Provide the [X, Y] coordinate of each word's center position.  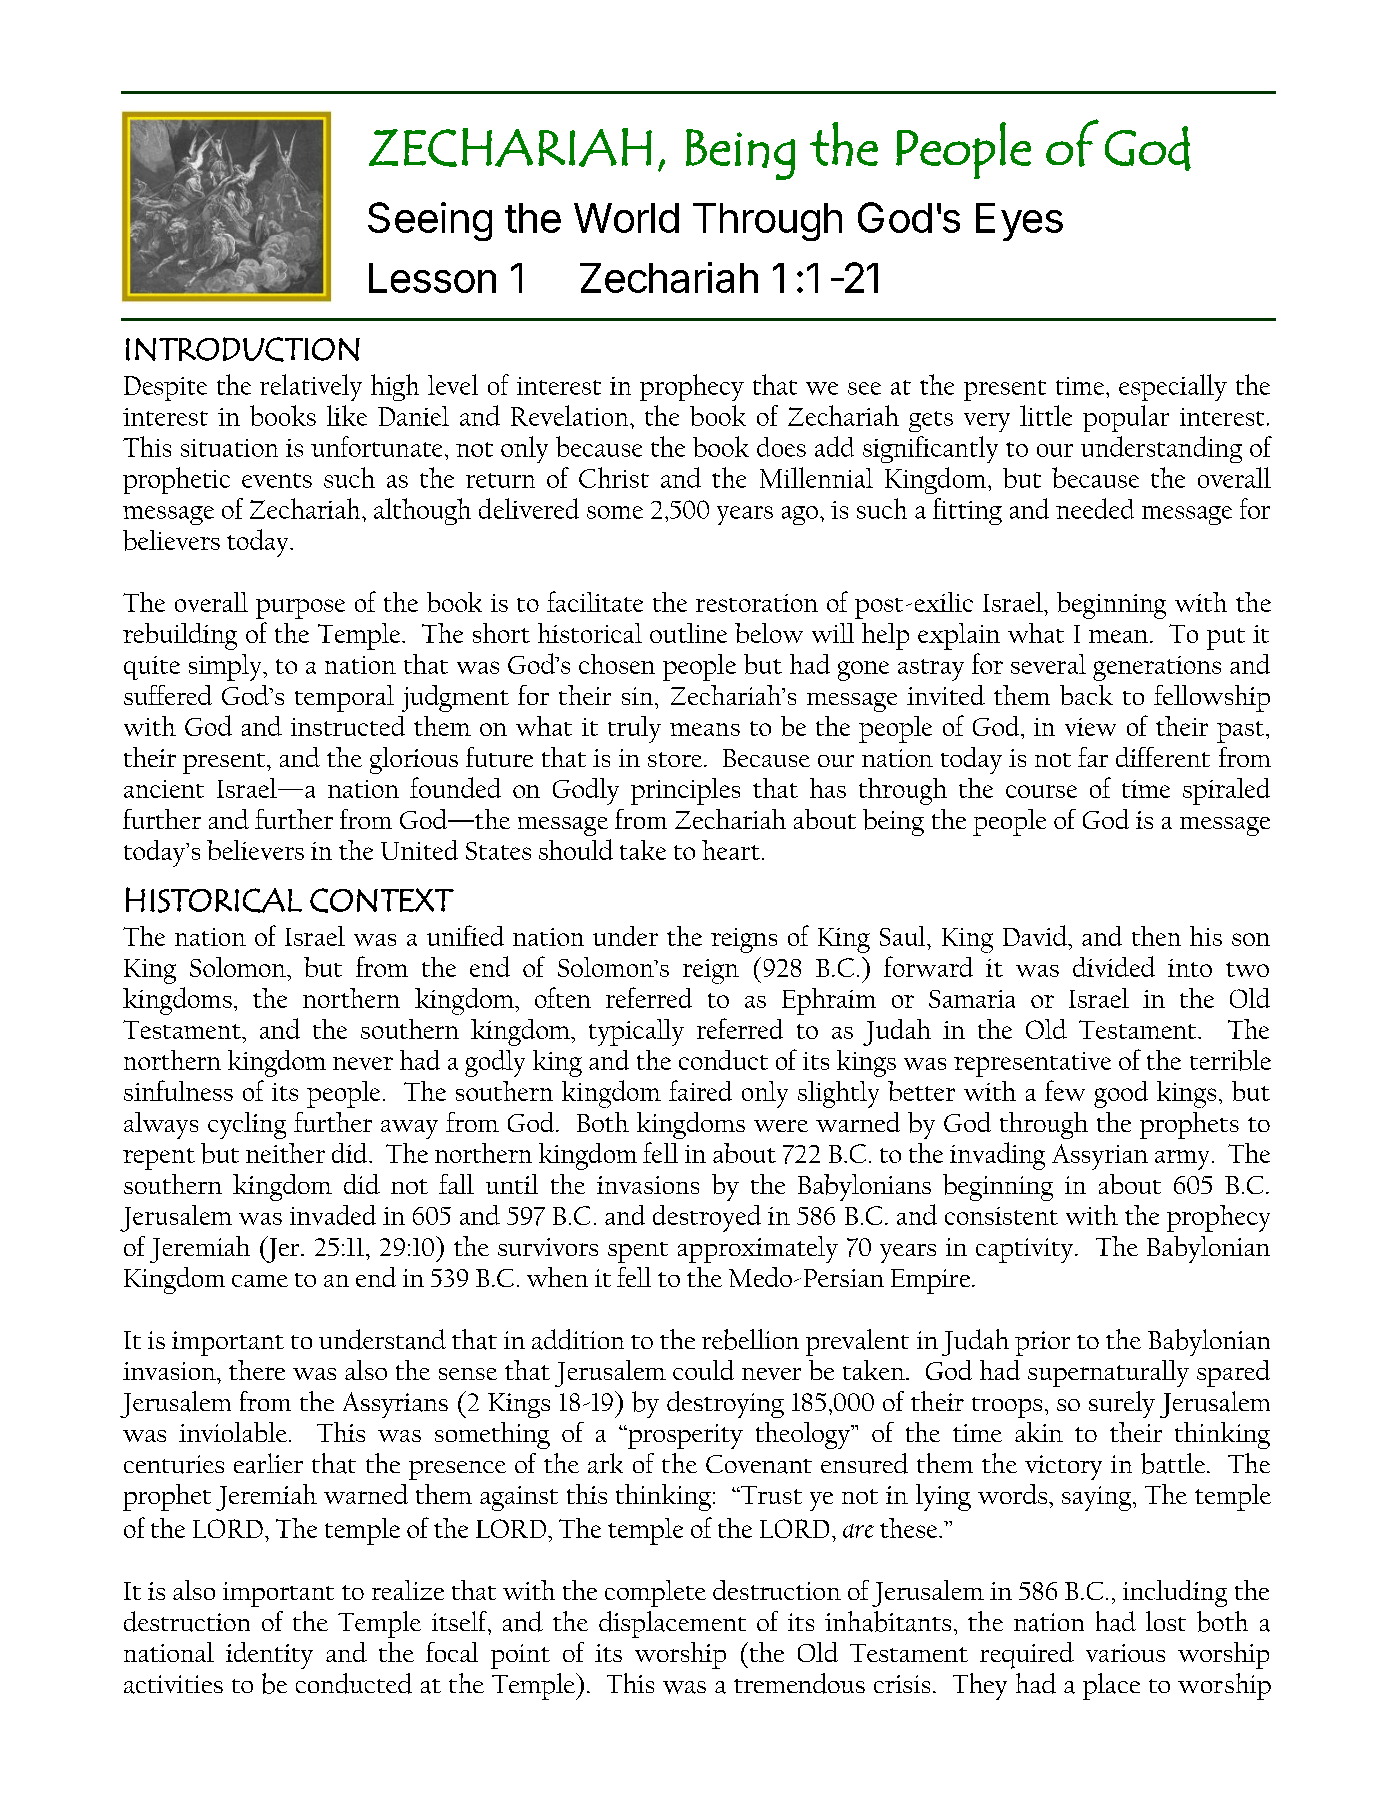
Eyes [1019, 222]
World [626, 218]
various [1125, 1653]
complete [655, 1593]
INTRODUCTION [243, 349]
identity [269, 1655]
